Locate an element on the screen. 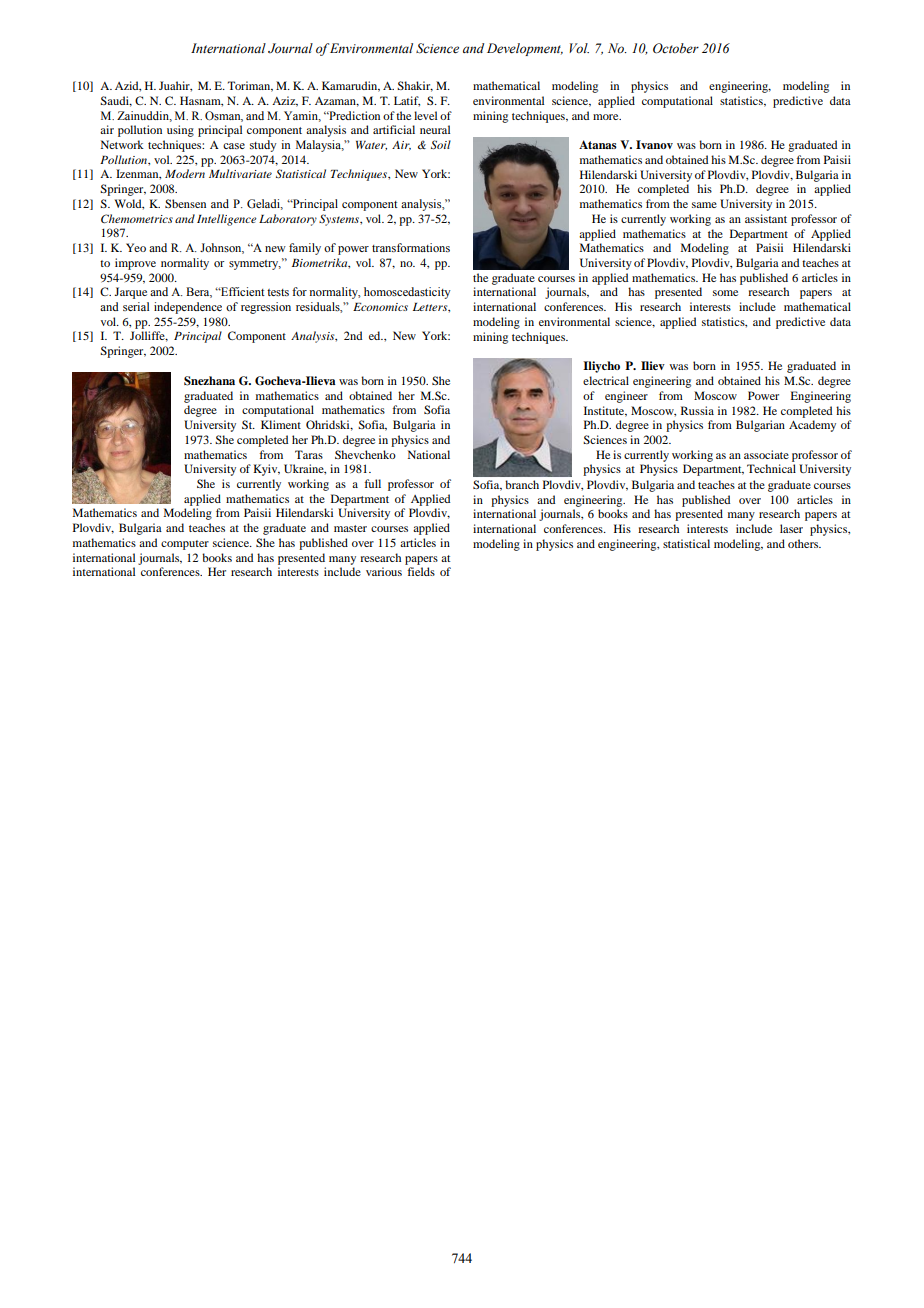 The height and width of the screenshot is (1308, 924). using is located at coordinates (180, 131).
